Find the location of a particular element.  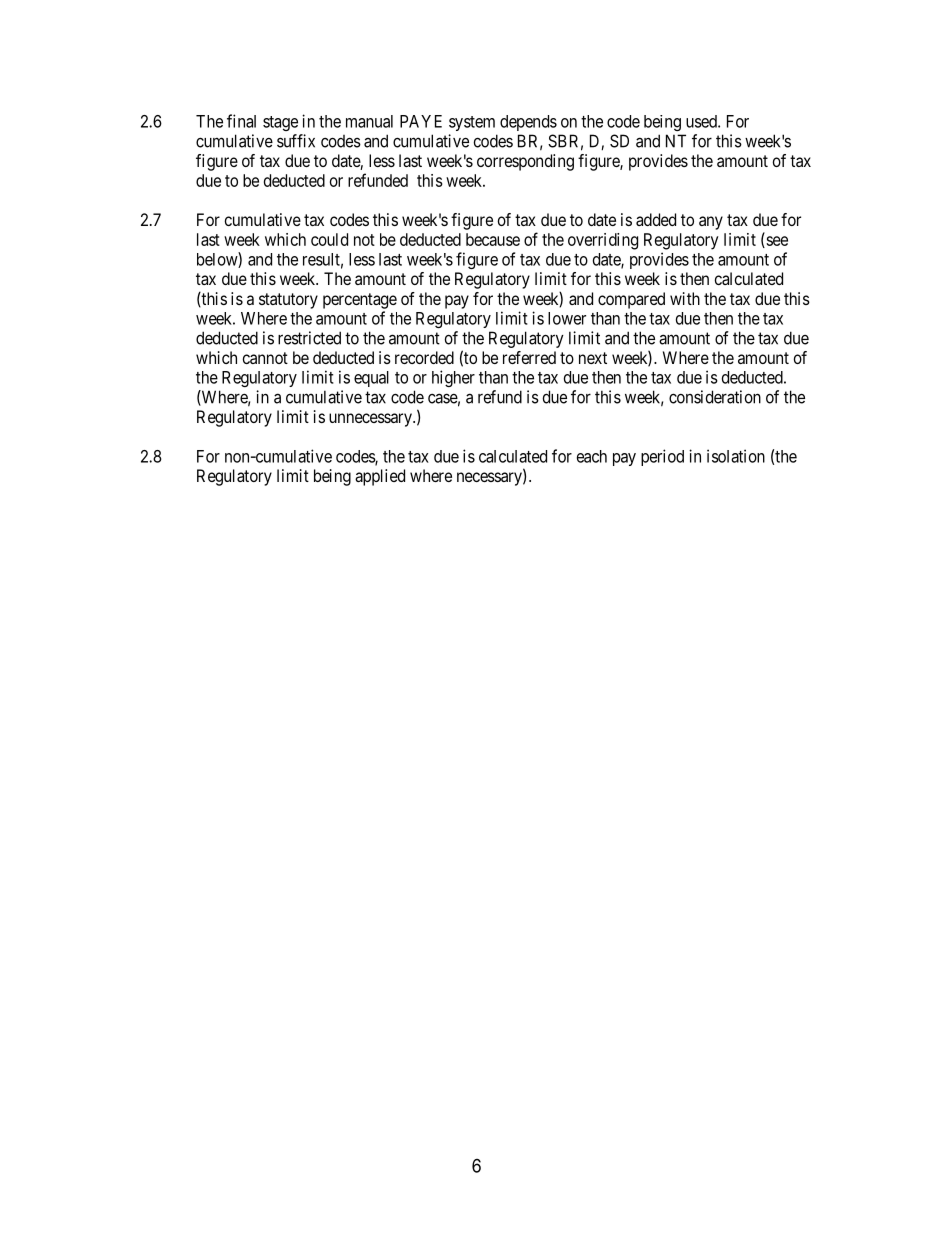

any is located at coordinates (711, 223).
